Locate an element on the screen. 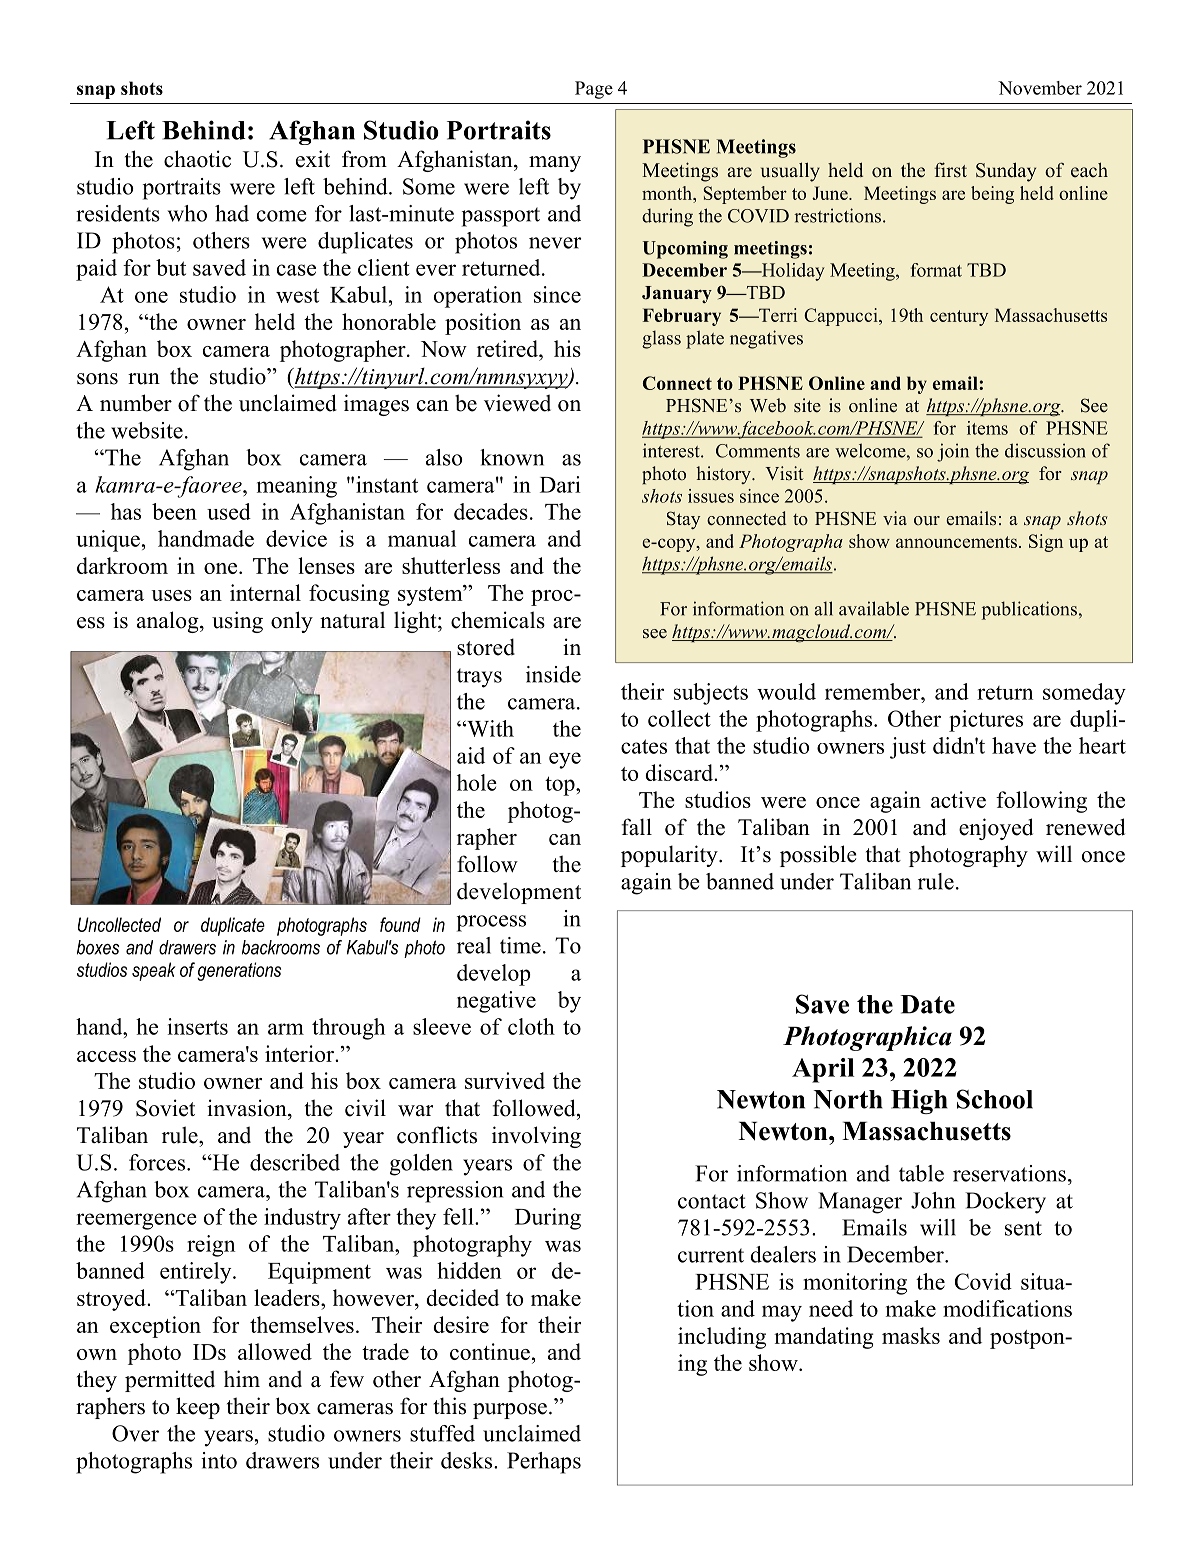  keep is located at coordinates (198, 1408).
